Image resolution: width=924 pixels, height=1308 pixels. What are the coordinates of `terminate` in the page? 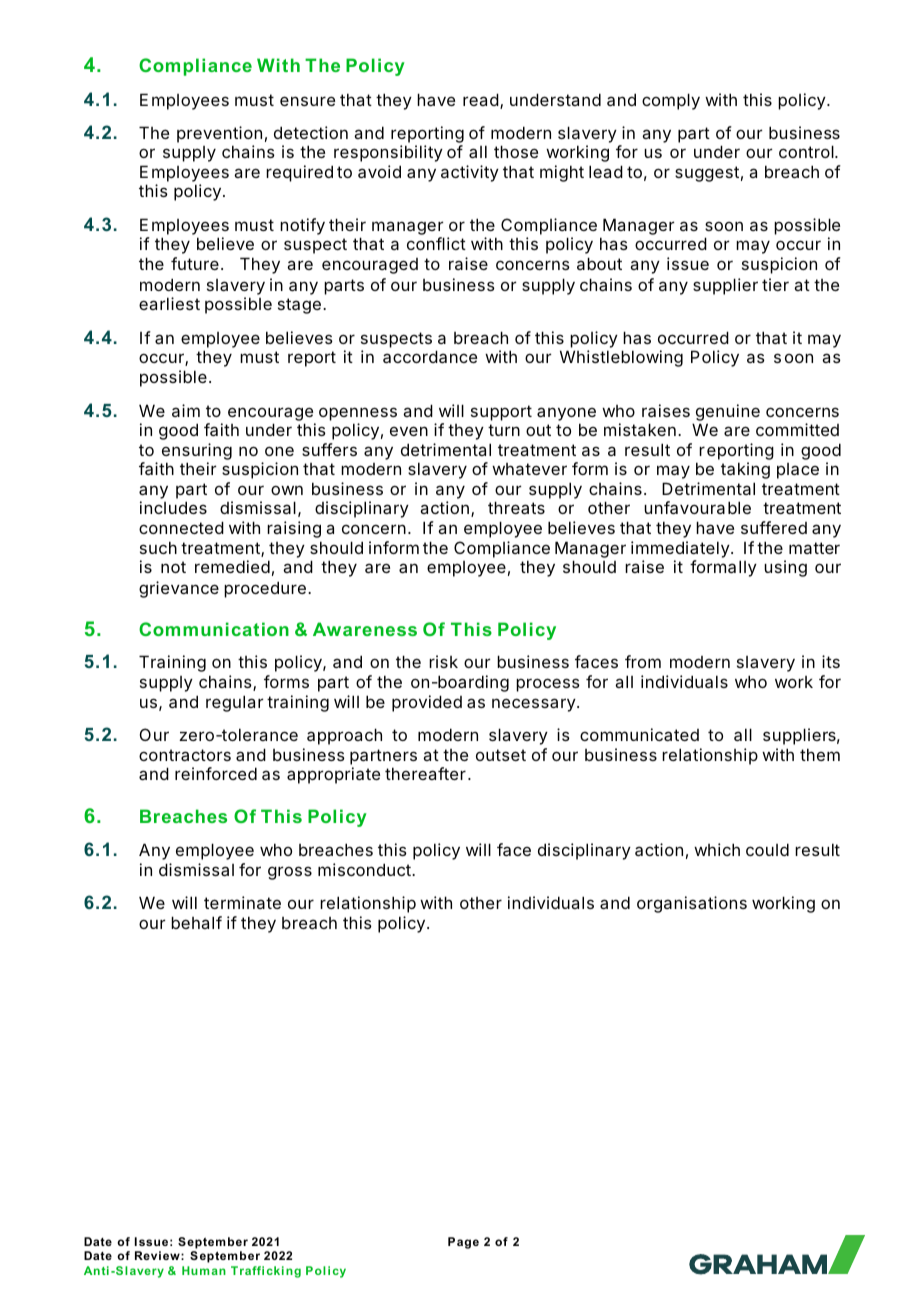 It's located at (242, 902).
